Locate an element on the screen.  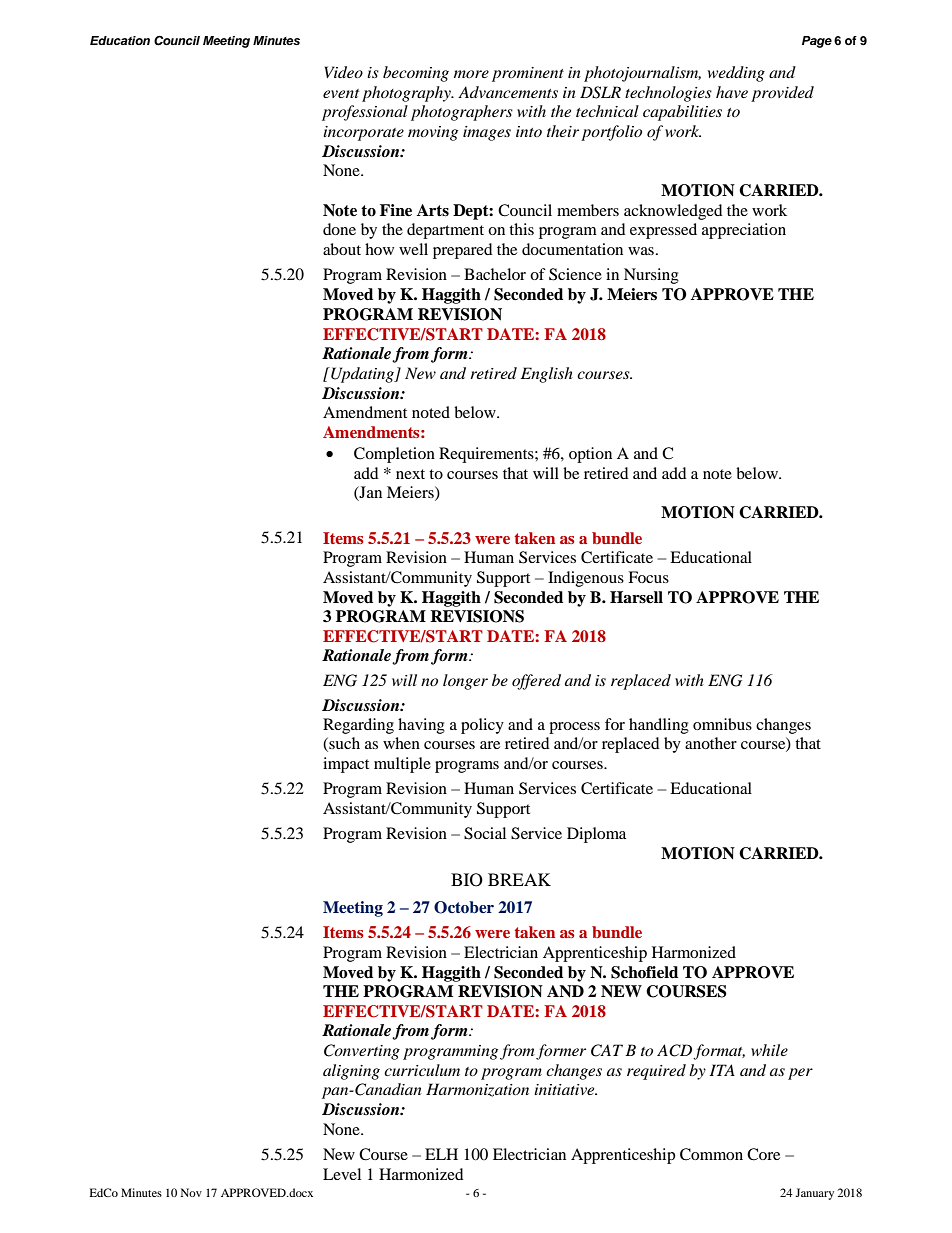
another is located at coordinates (711, 743).
